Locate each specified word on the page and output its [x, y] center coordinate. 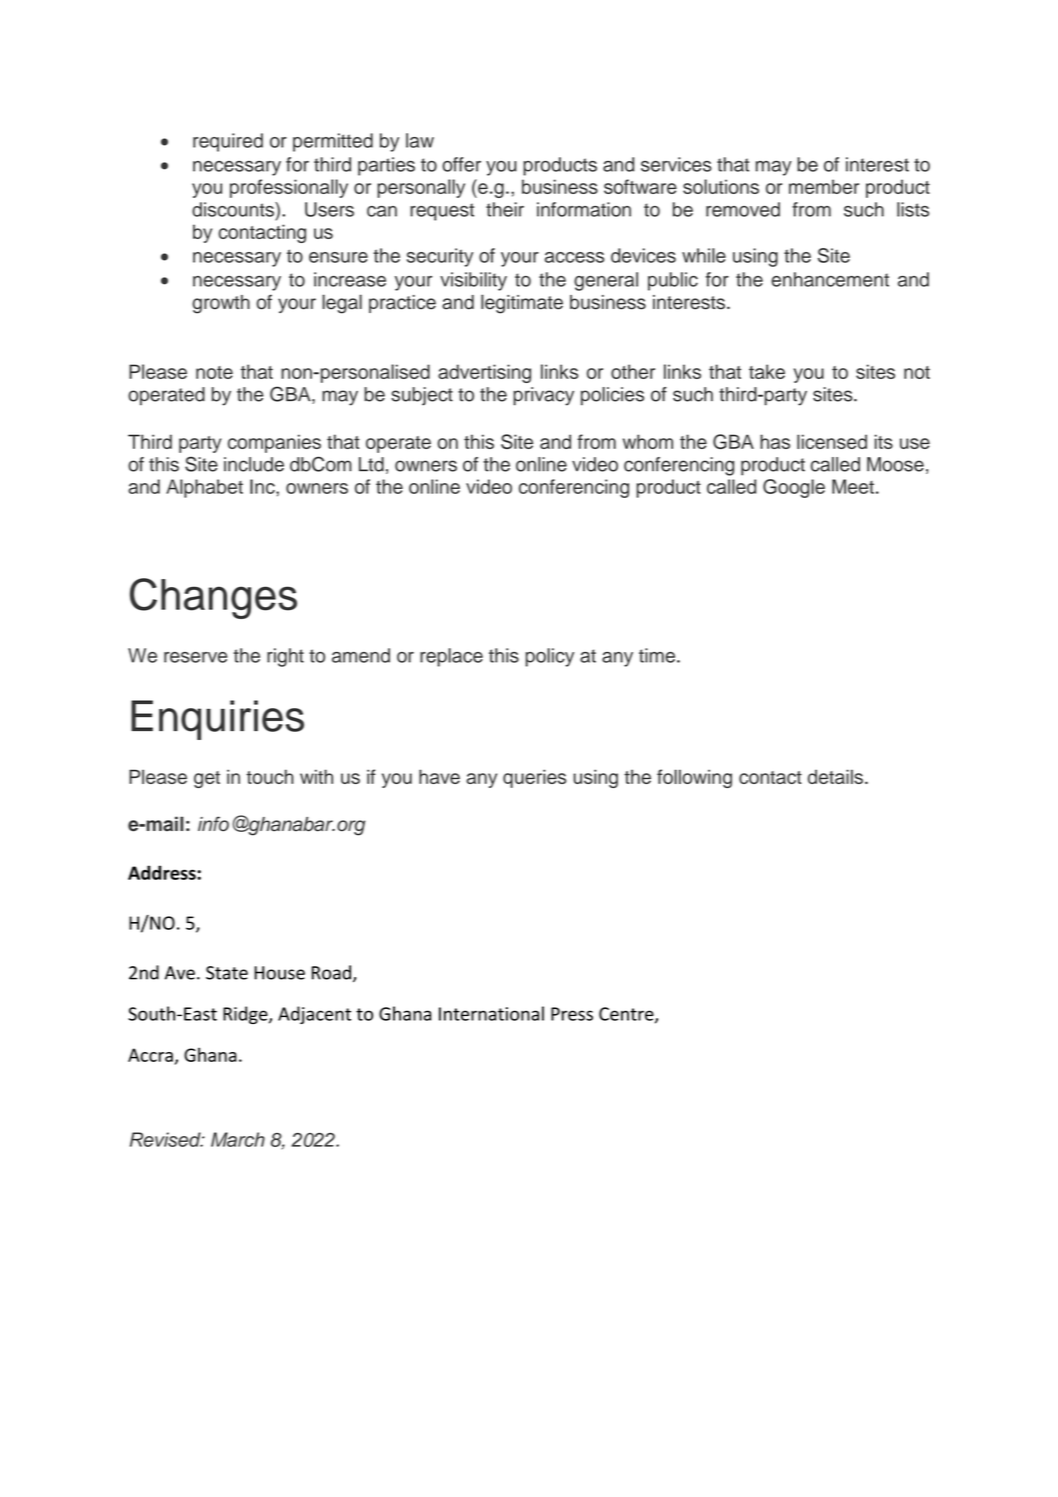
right [285, 657]
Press [572, 1014]
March [238, 1139]
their [505, 209]
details [835, 776]
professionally [289, 188]
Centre [627, 1015]
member [824, 186]
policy [550, 657]
